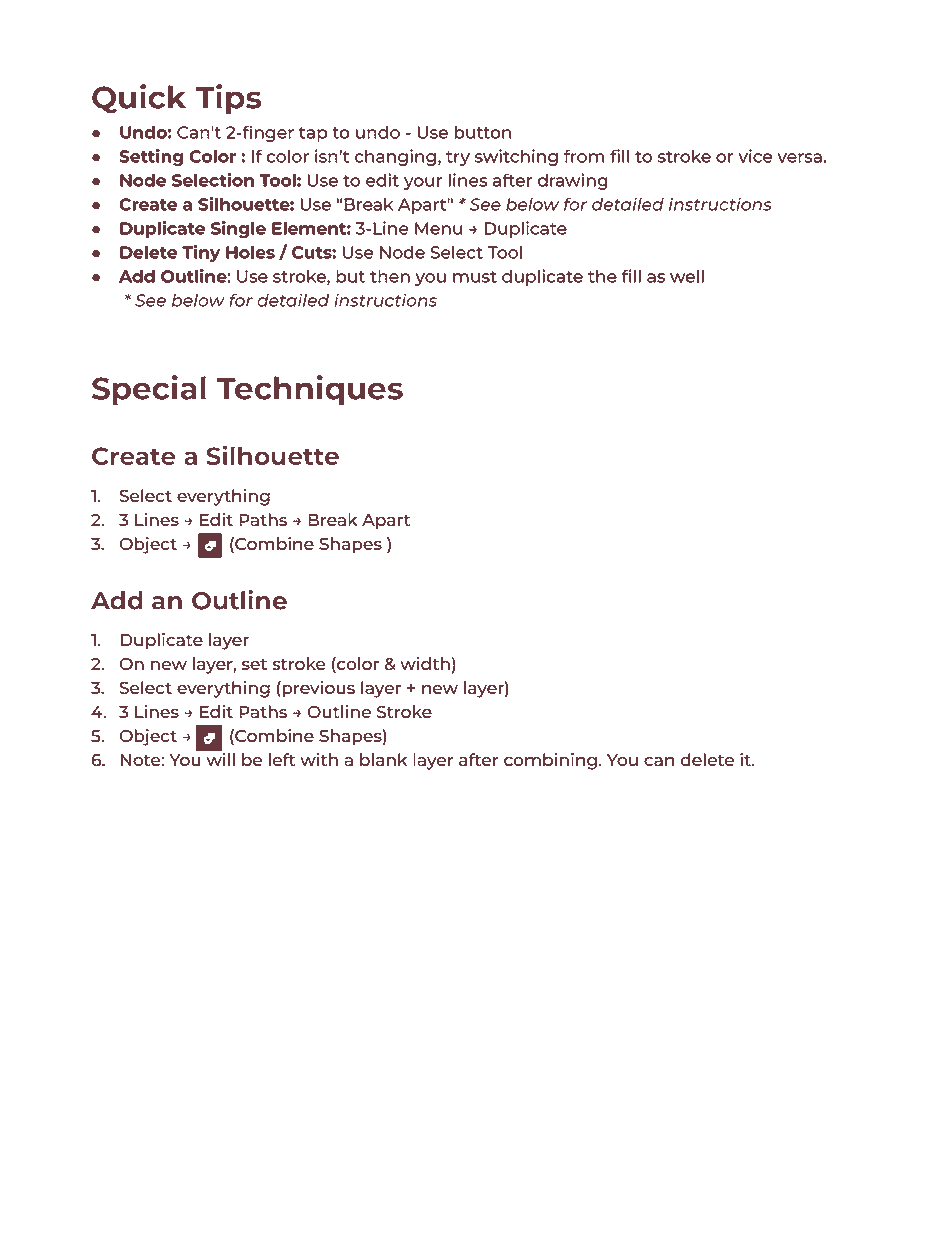  What do you see at coordinates (687, 276) in the screenshot?
I see `well` at bounding box center [687, 276].
